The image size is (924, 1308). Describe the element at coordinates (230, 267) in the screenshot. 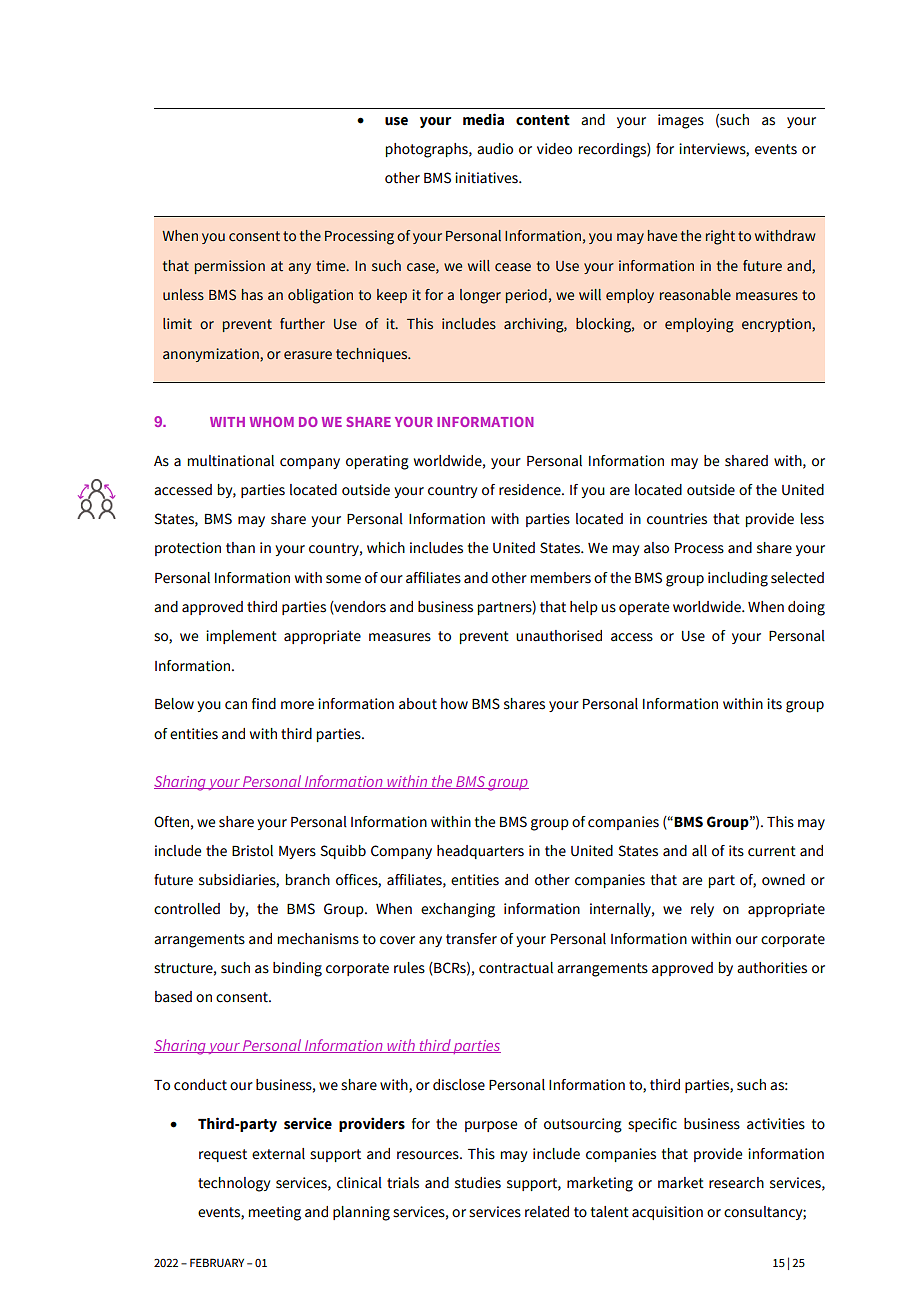

I see `permission` at that location.
